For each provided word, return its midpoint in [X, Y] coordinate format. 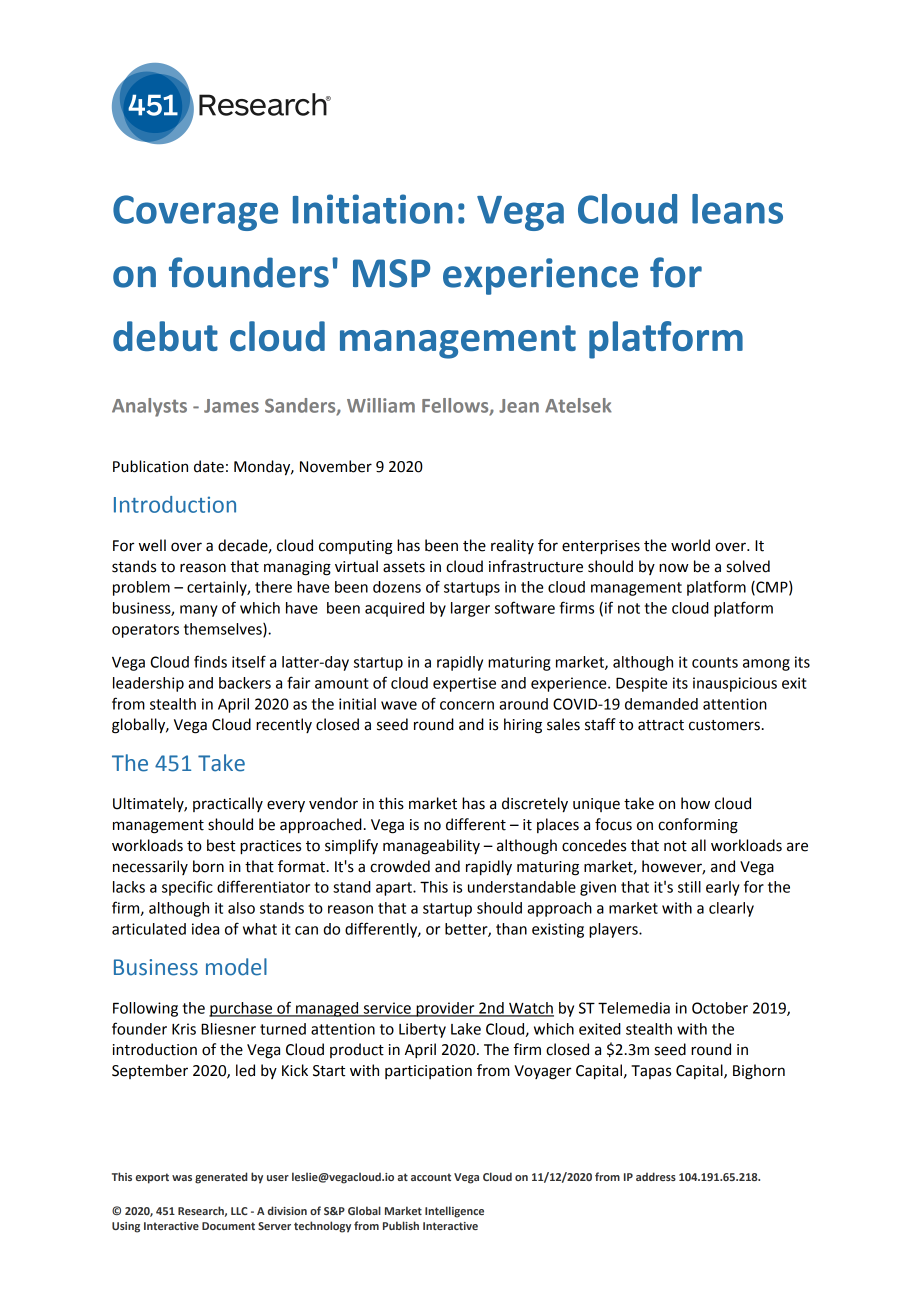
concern [467, 705]
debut [165, 336]
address [656, 1176]
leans [737, 209]
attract [661, 725]
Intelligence [454, 1212]
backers [245, 683]
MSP [391, 273]
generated [221, 1178]
